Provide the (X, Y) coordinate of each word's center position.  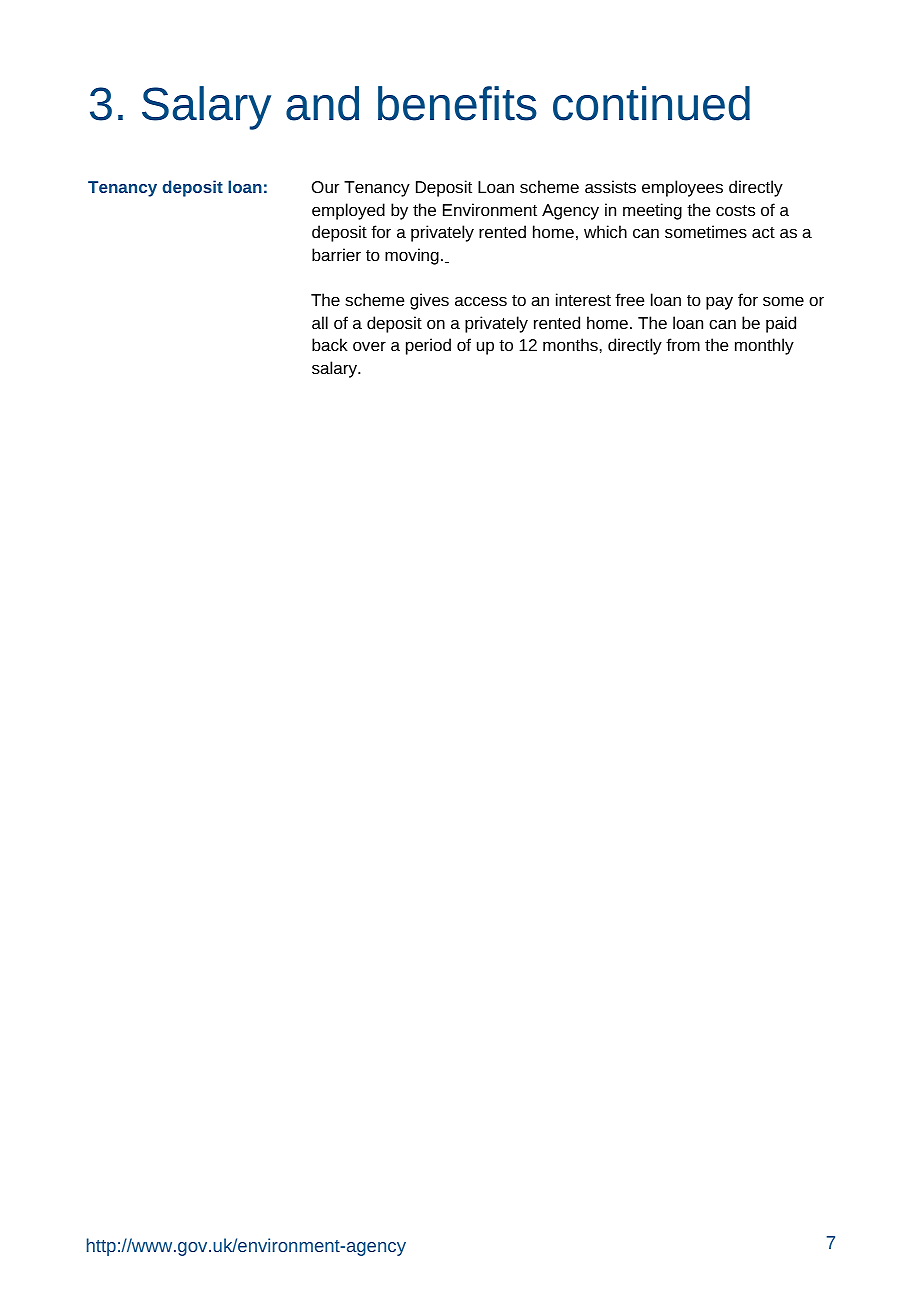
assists (610, 186)
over (369, 346)
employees (682, 188)
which (605, 231)
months (570, 344)
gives (429, 301)
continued (651, 103)
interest (583, 299)
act (763, 232)
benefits (457, 103)
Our (325, 187)
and (322, 103)
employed (348, 211)
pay (719, 303)
